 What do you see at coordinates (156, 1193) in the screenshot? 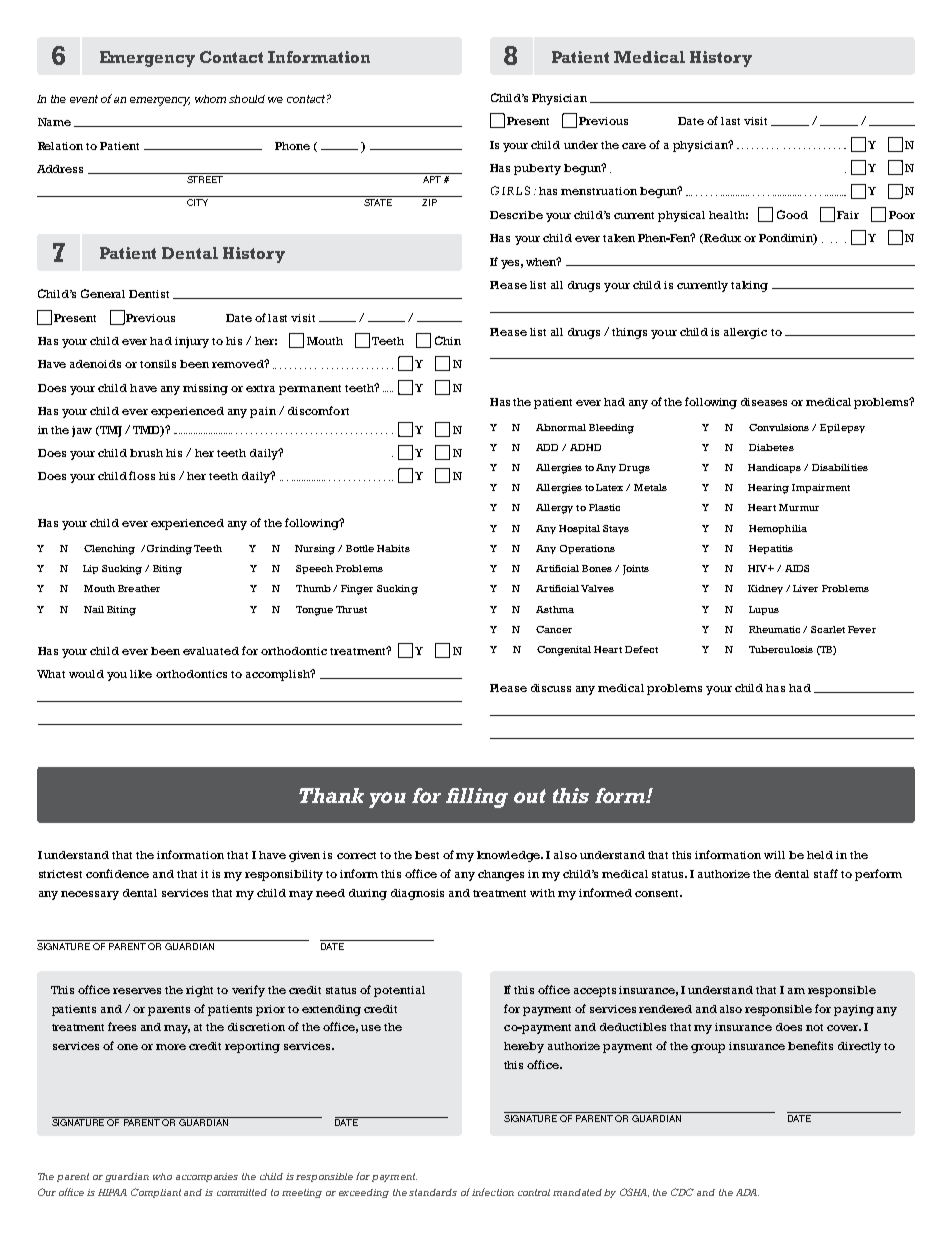
I see `Compliant` at bounding box center [156, 1193].
